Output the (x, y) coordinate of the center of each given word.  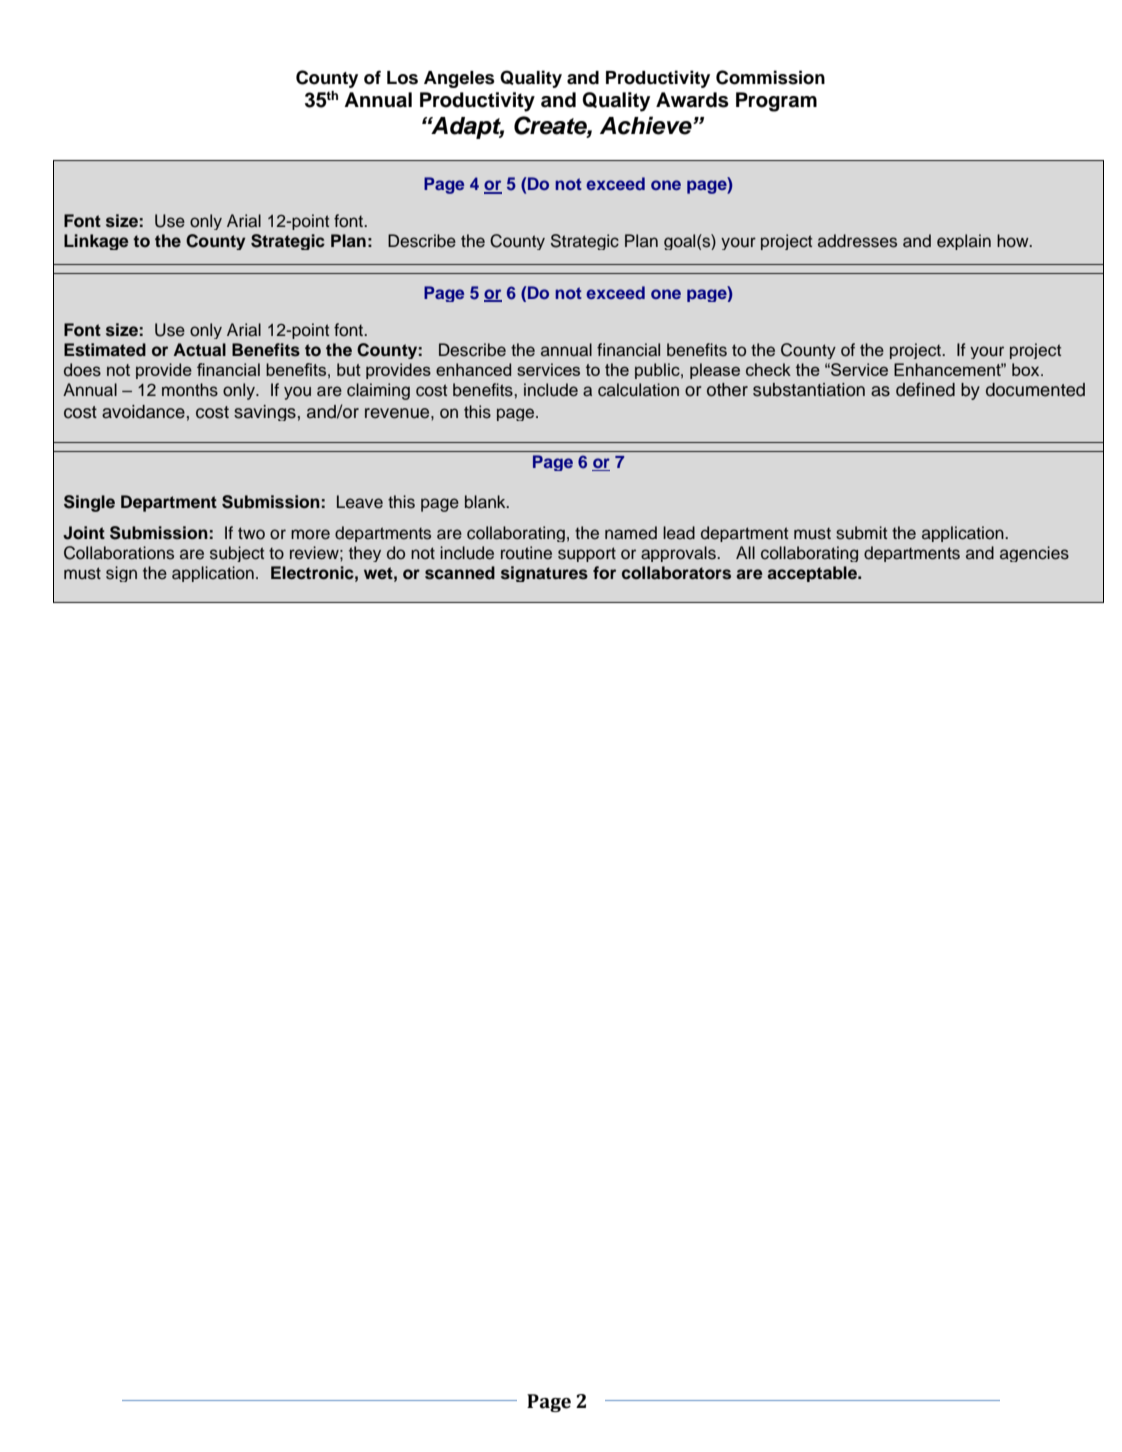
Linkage (96, 242)
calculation (638, 390)
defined (925, 389)
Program (776, 102)
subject (237, 554)
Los (402, 78)
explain (964, 242)
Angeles (459, 79)
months (190, 390)
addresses (857, 241)
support (587, 554)
